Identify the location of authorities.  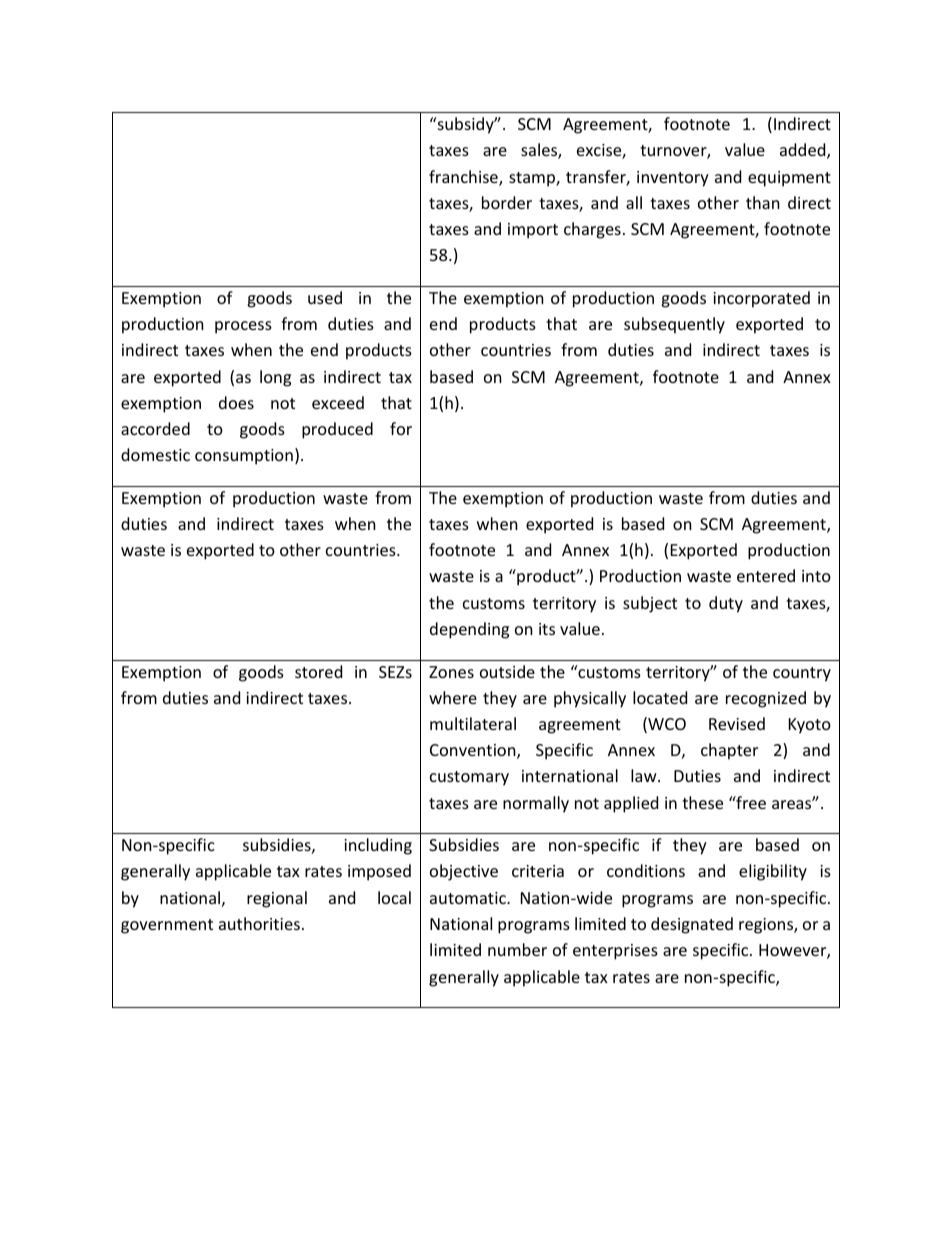
(259, 923).
